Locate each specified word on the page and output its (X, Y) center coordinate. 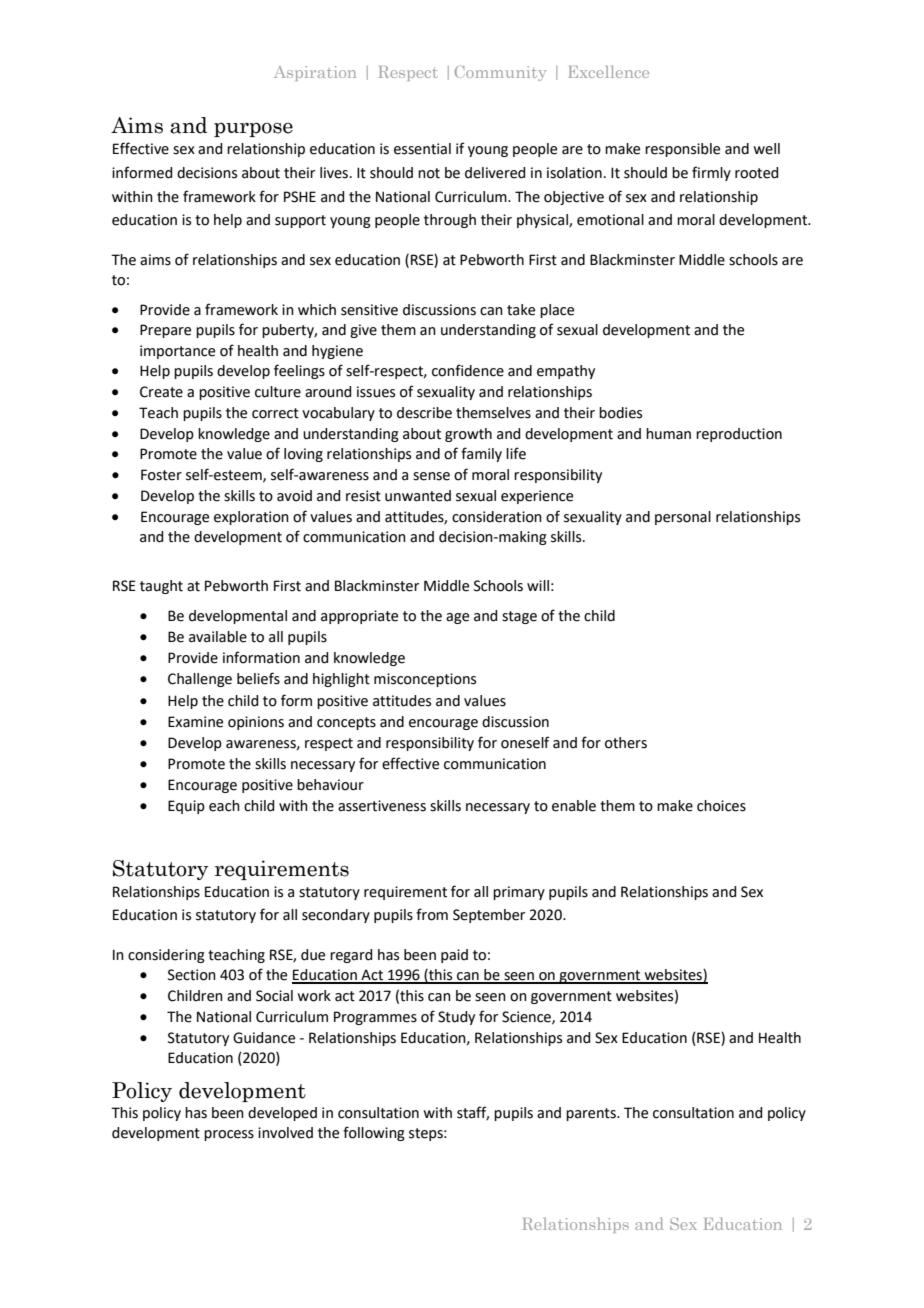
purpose (253, 129)
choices (721, 806)
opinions (256, 723)
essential (422, 149)
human (668, 434)
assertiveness (382, 806)
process (229, 1135)
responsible (682, 150)
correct (275, 413)
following (374, 1133)
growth (468, 435)
